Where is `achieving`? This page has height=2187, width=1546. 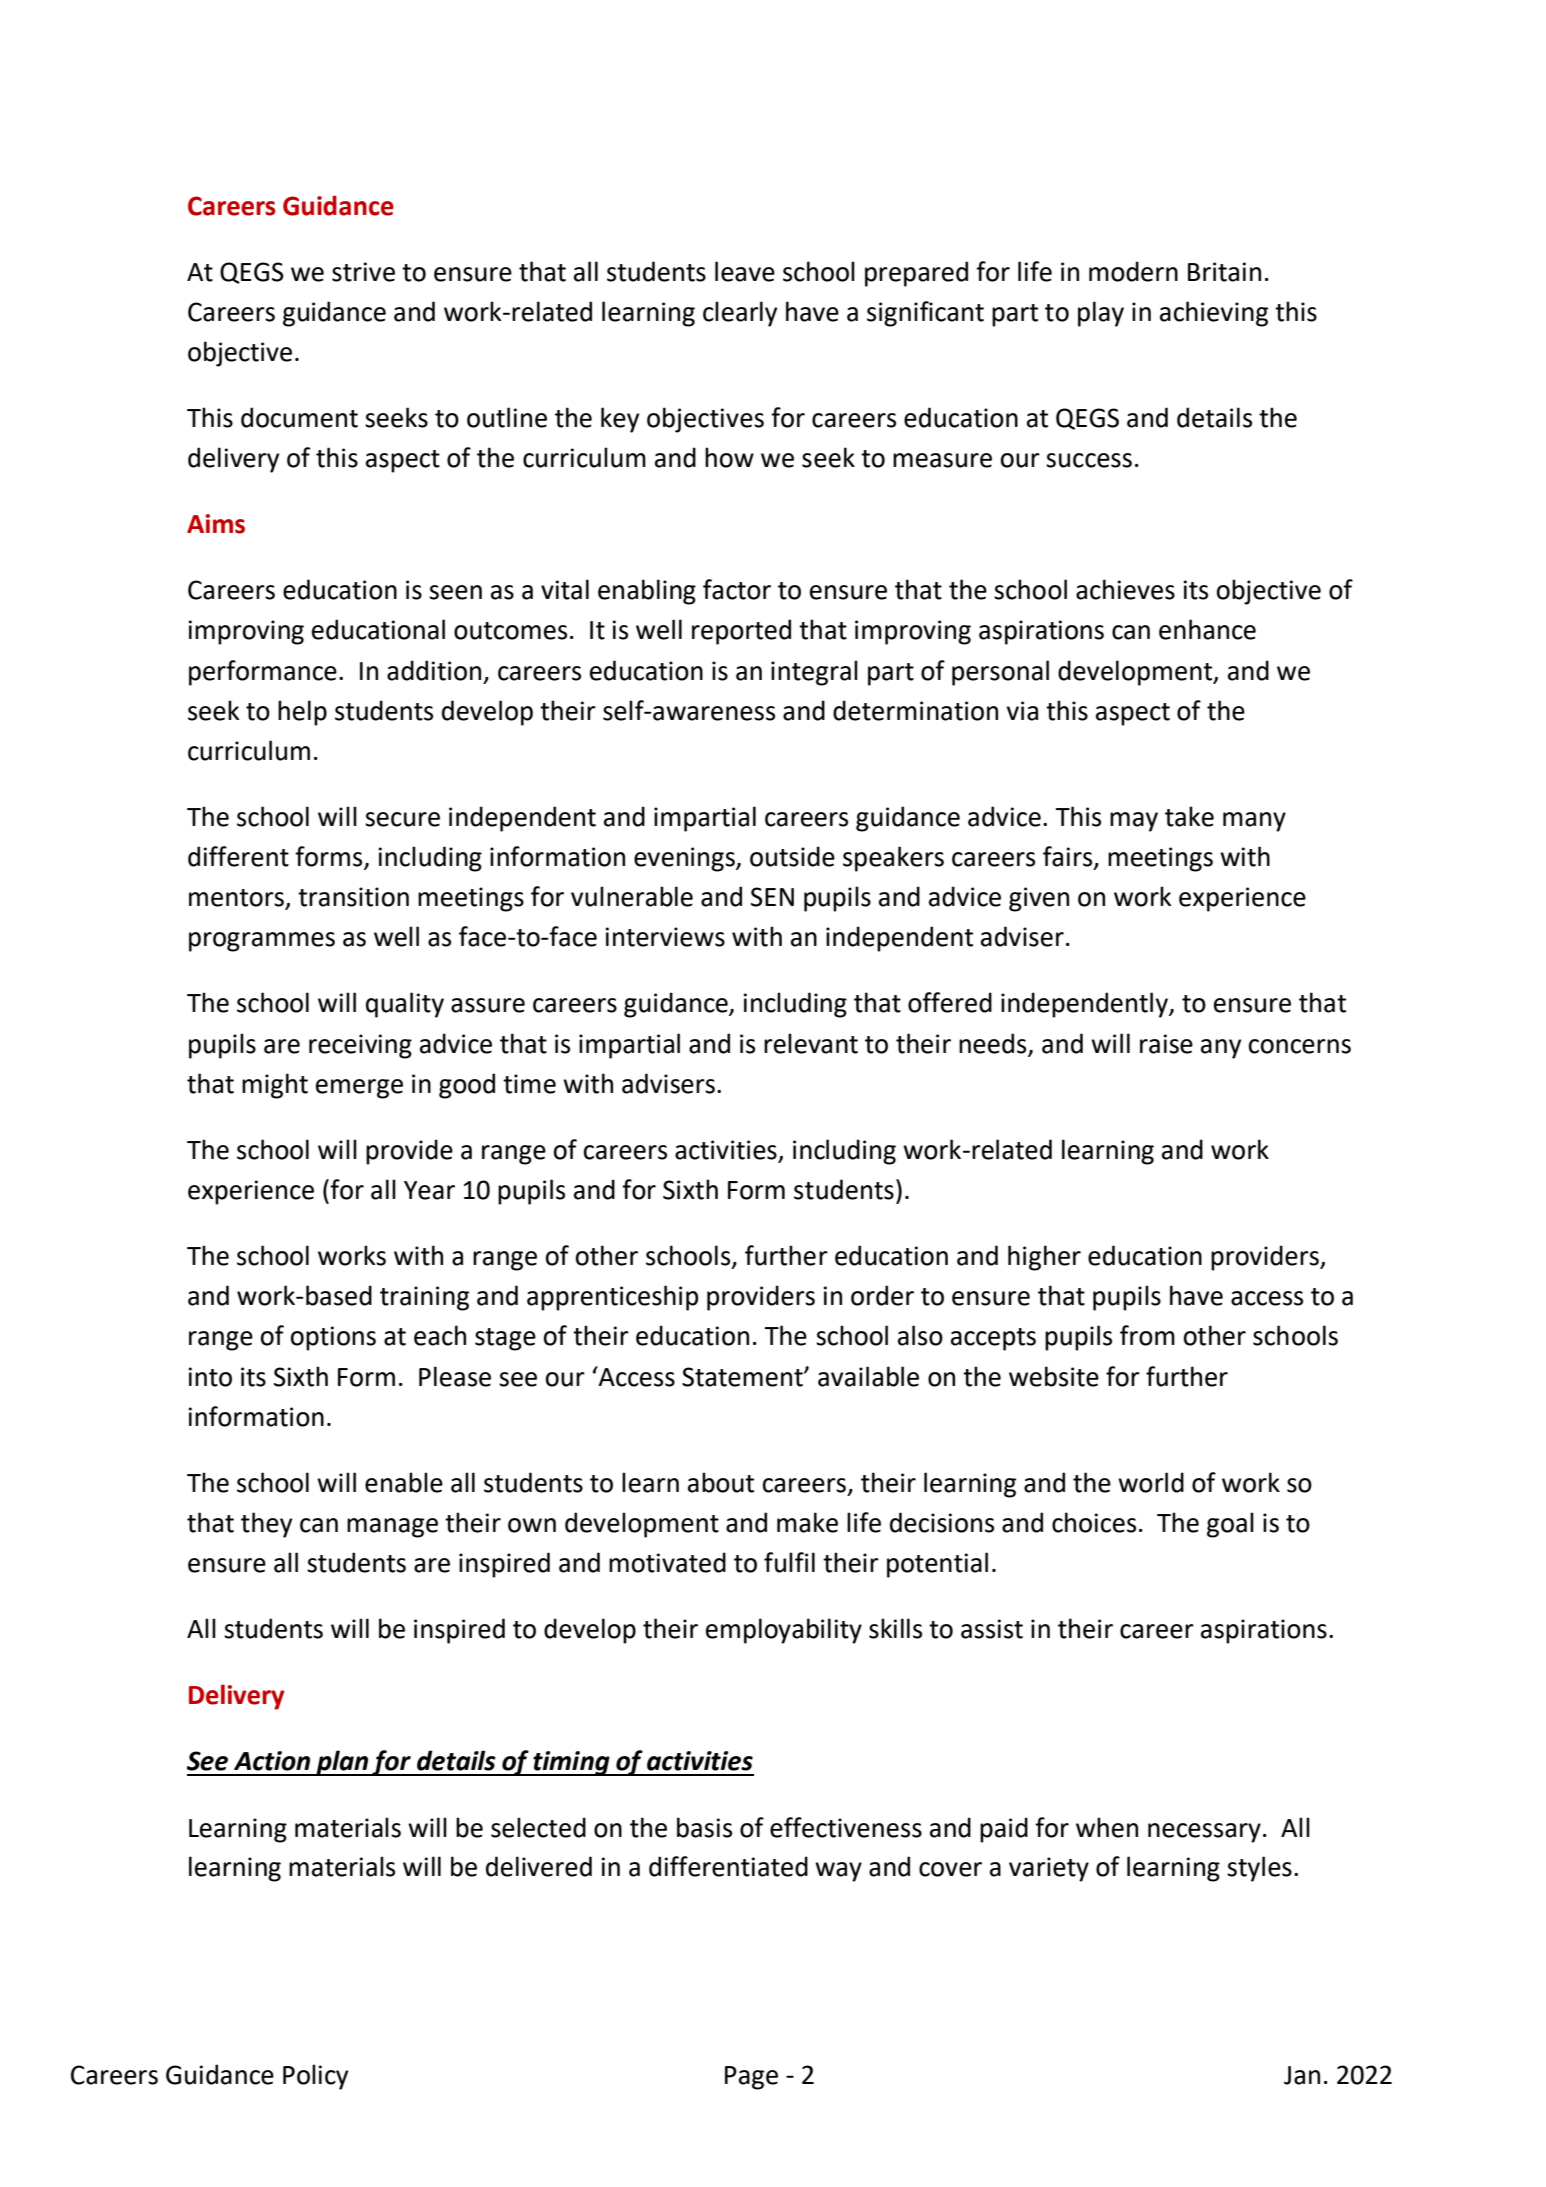
achieving is located at coordinates (1214, 314).
